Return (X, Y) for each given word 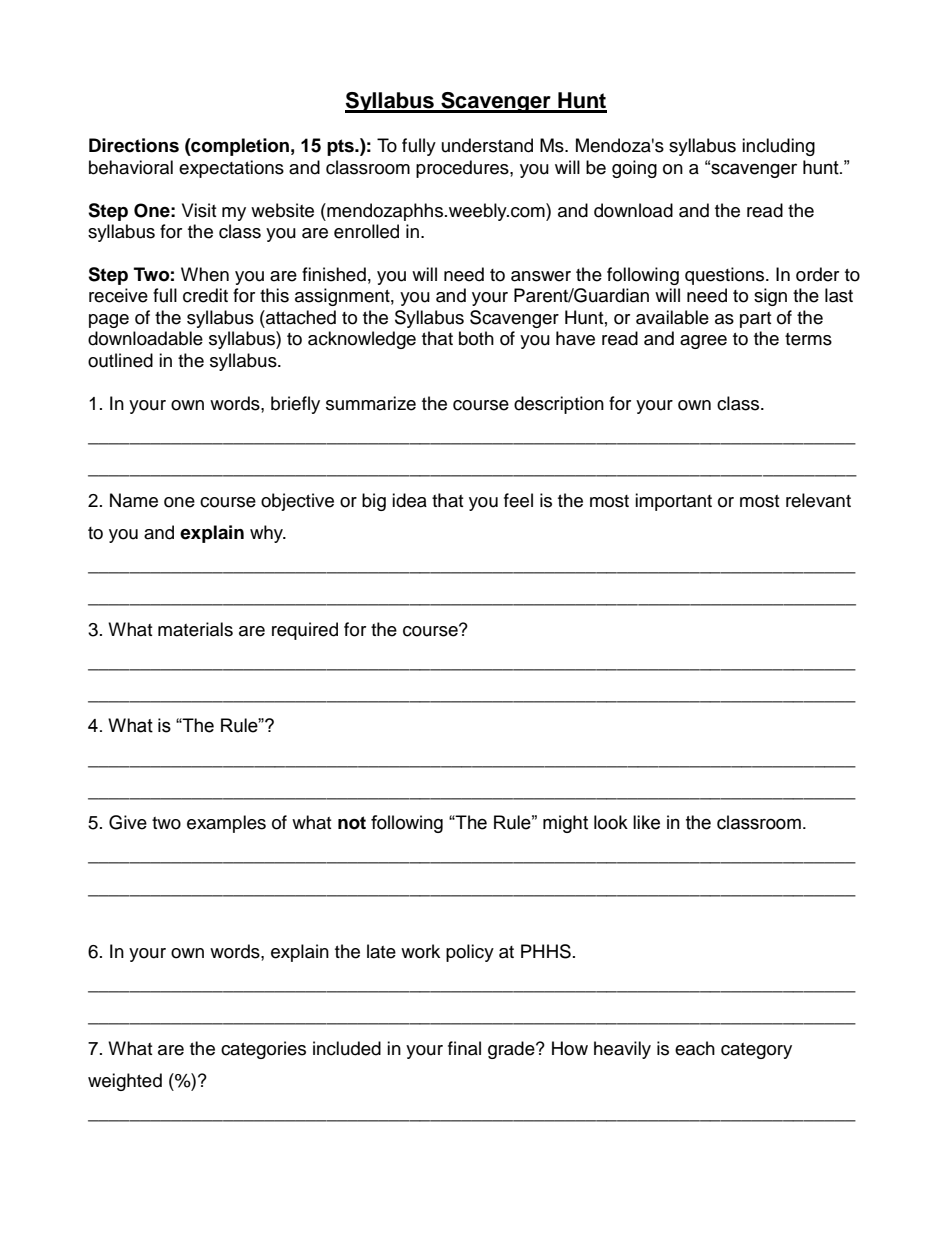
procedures (463, 169)
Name (134, 500)
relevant (818, 500)
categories (263, 1050)
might (565, 824)
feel (518, 500)
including (778, 147)
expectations (231, 169)
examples (226, 824)
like (646, 822)
